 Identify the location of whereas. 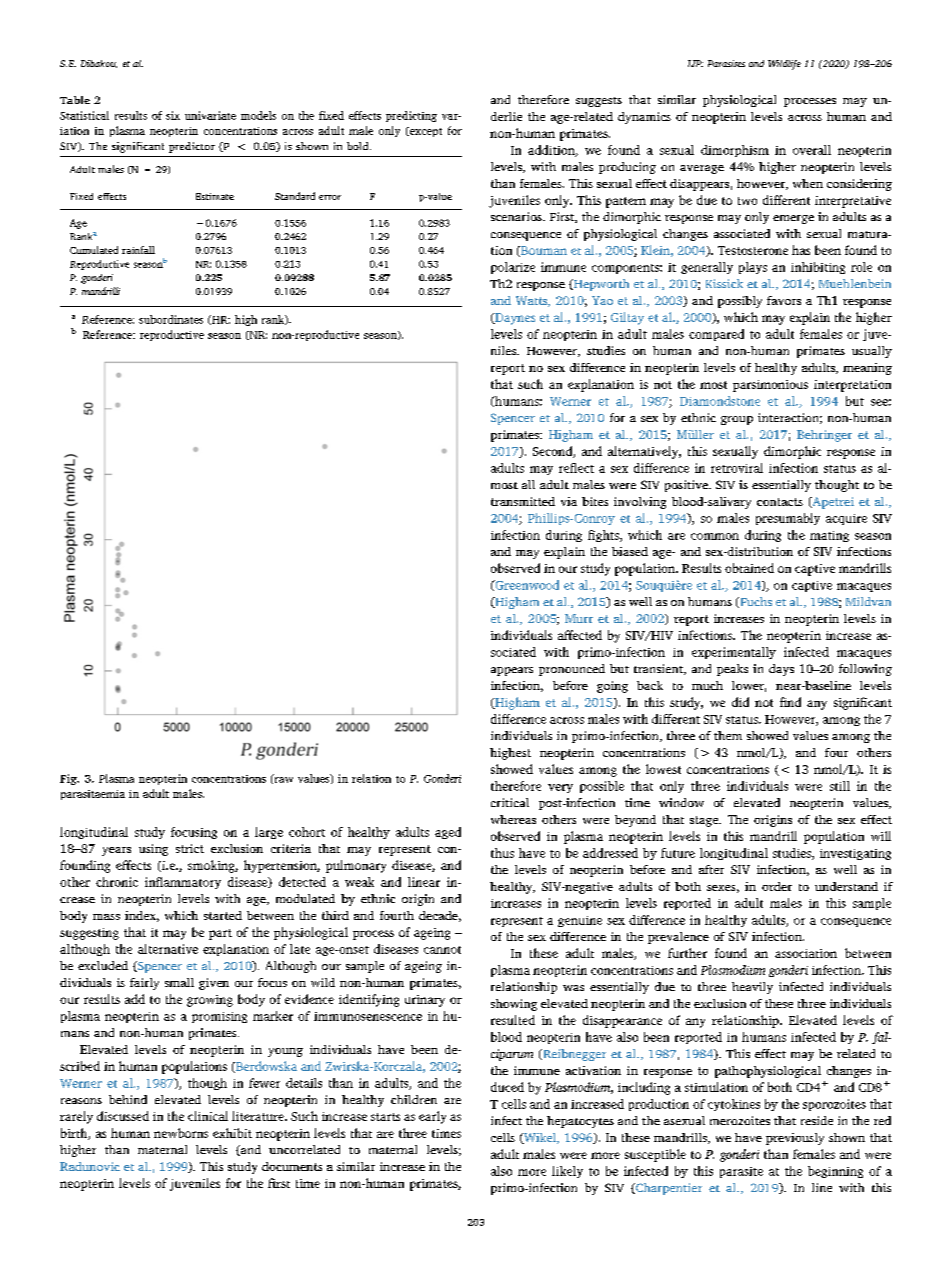
(513, 819).
